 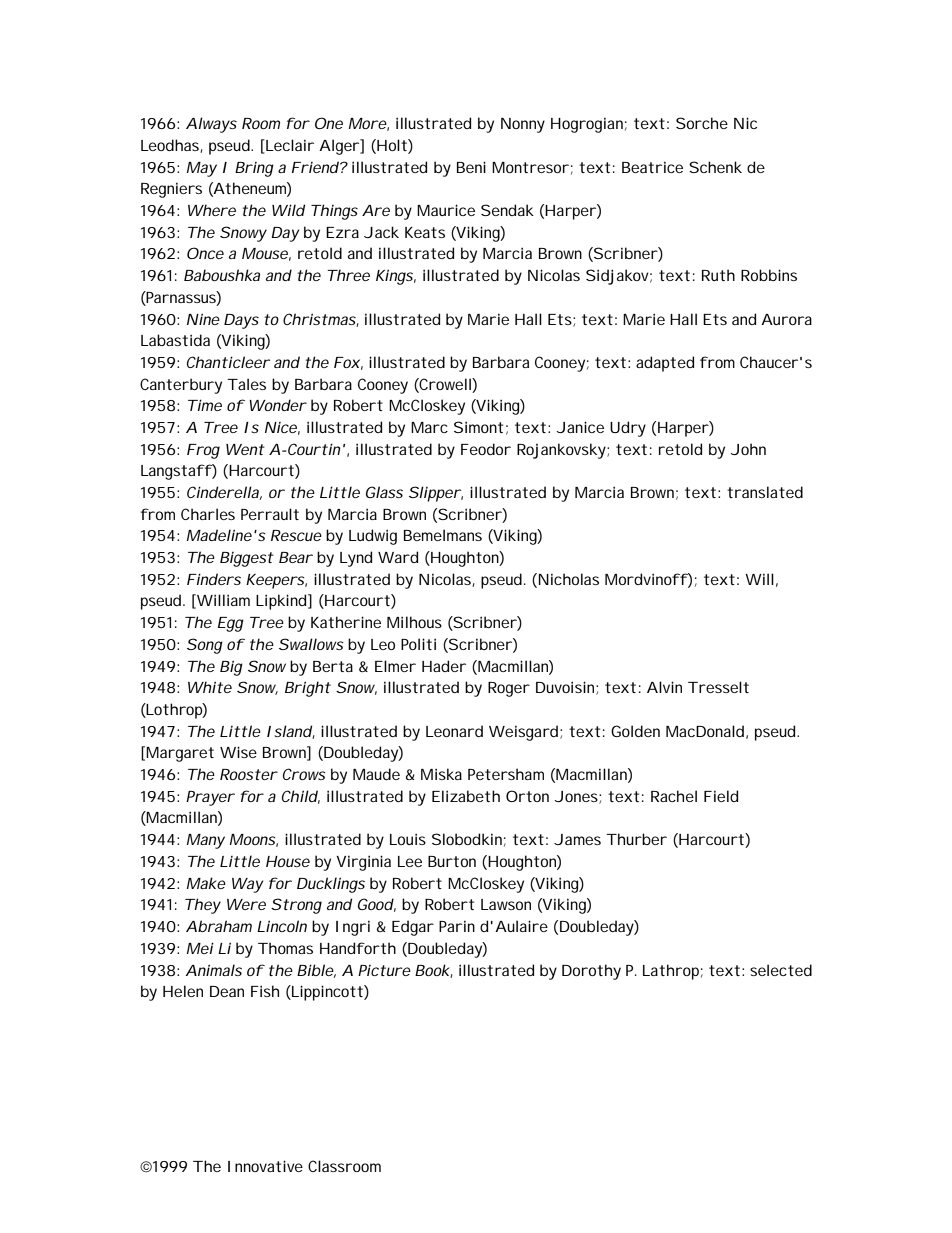 I want to click on Prayer, so click(x=210, y=798).
